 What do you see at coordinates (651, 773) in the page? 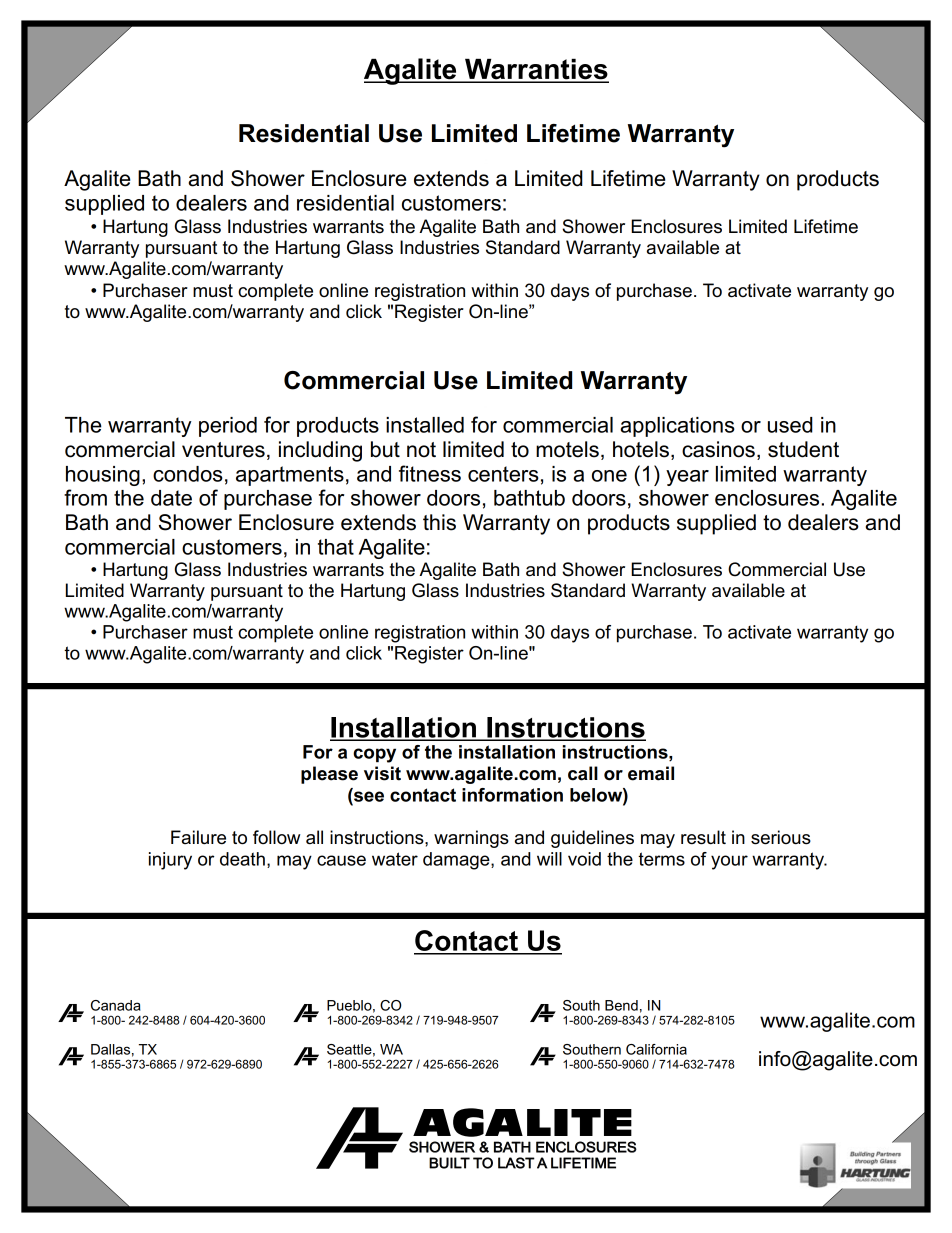
I see `email` at bounding box center [651, 773].
